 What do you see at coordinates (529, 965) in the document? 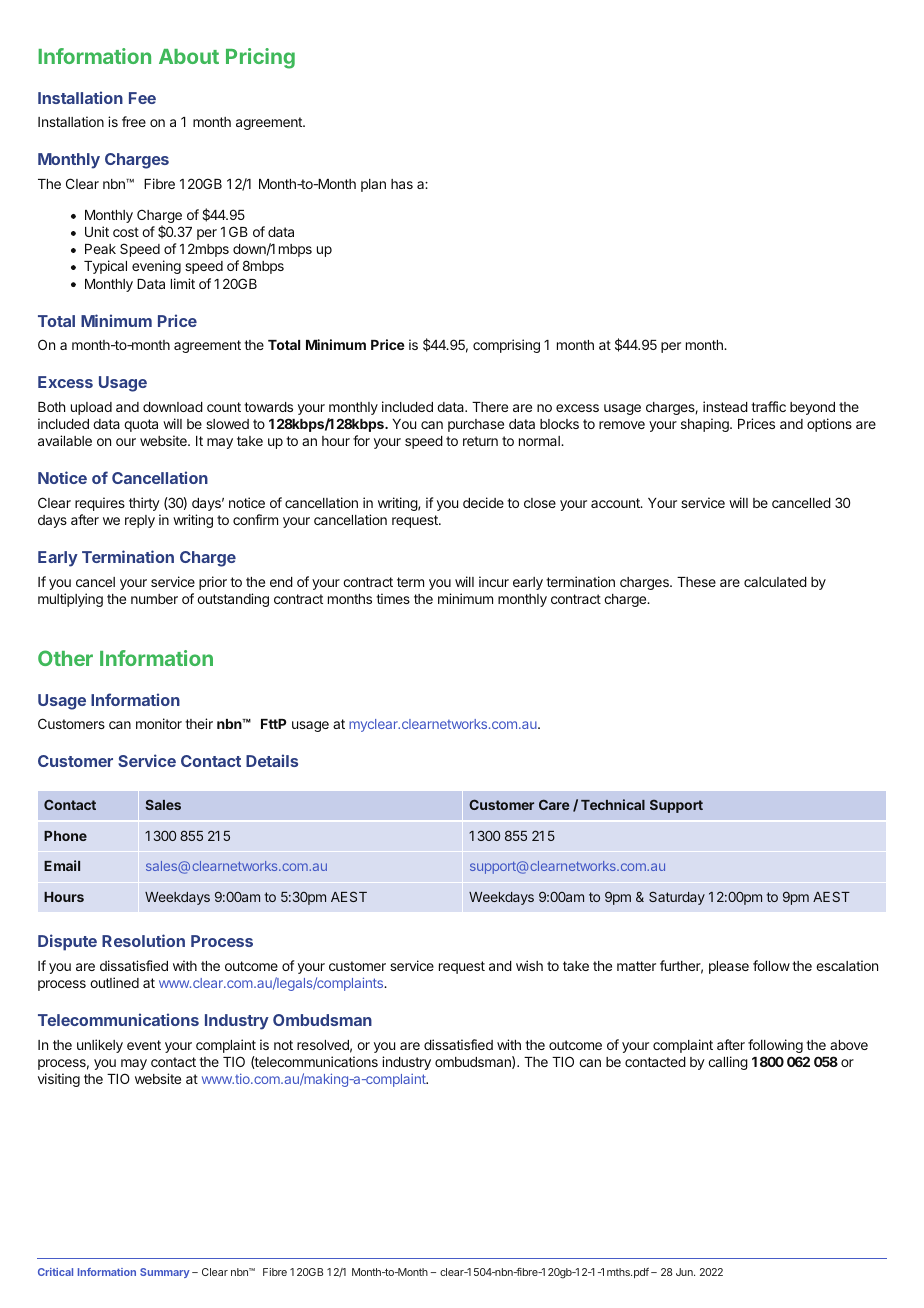
I see `wish` at bounding box center [529, 965].
